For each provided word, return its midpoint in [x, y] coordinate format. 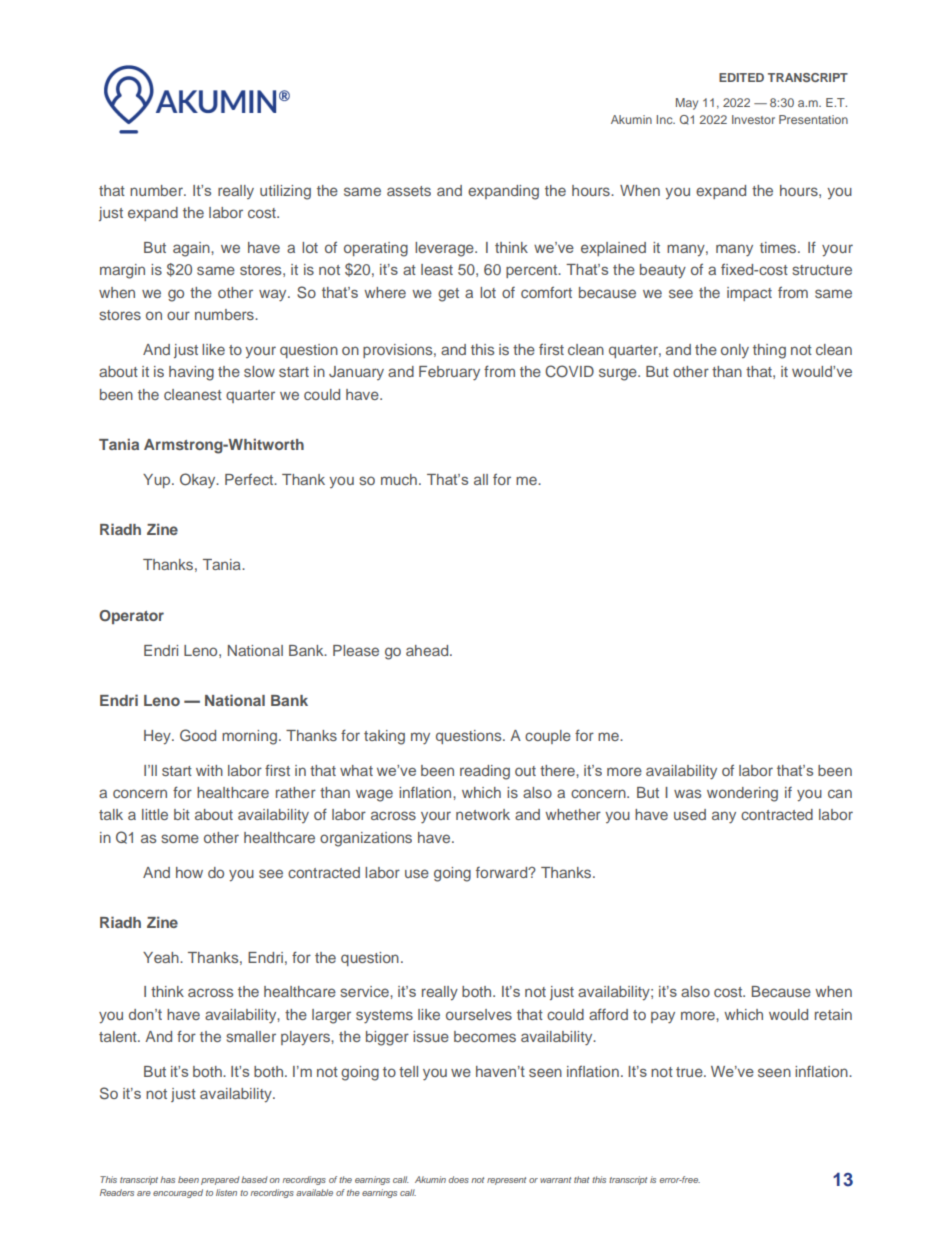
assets [409, 191]
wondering [742, 794]
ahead [428, 650]
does [459, 1179]
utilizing [285, 192]
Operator [131, 617]
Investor [753, 119]
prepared [220, 1180]
